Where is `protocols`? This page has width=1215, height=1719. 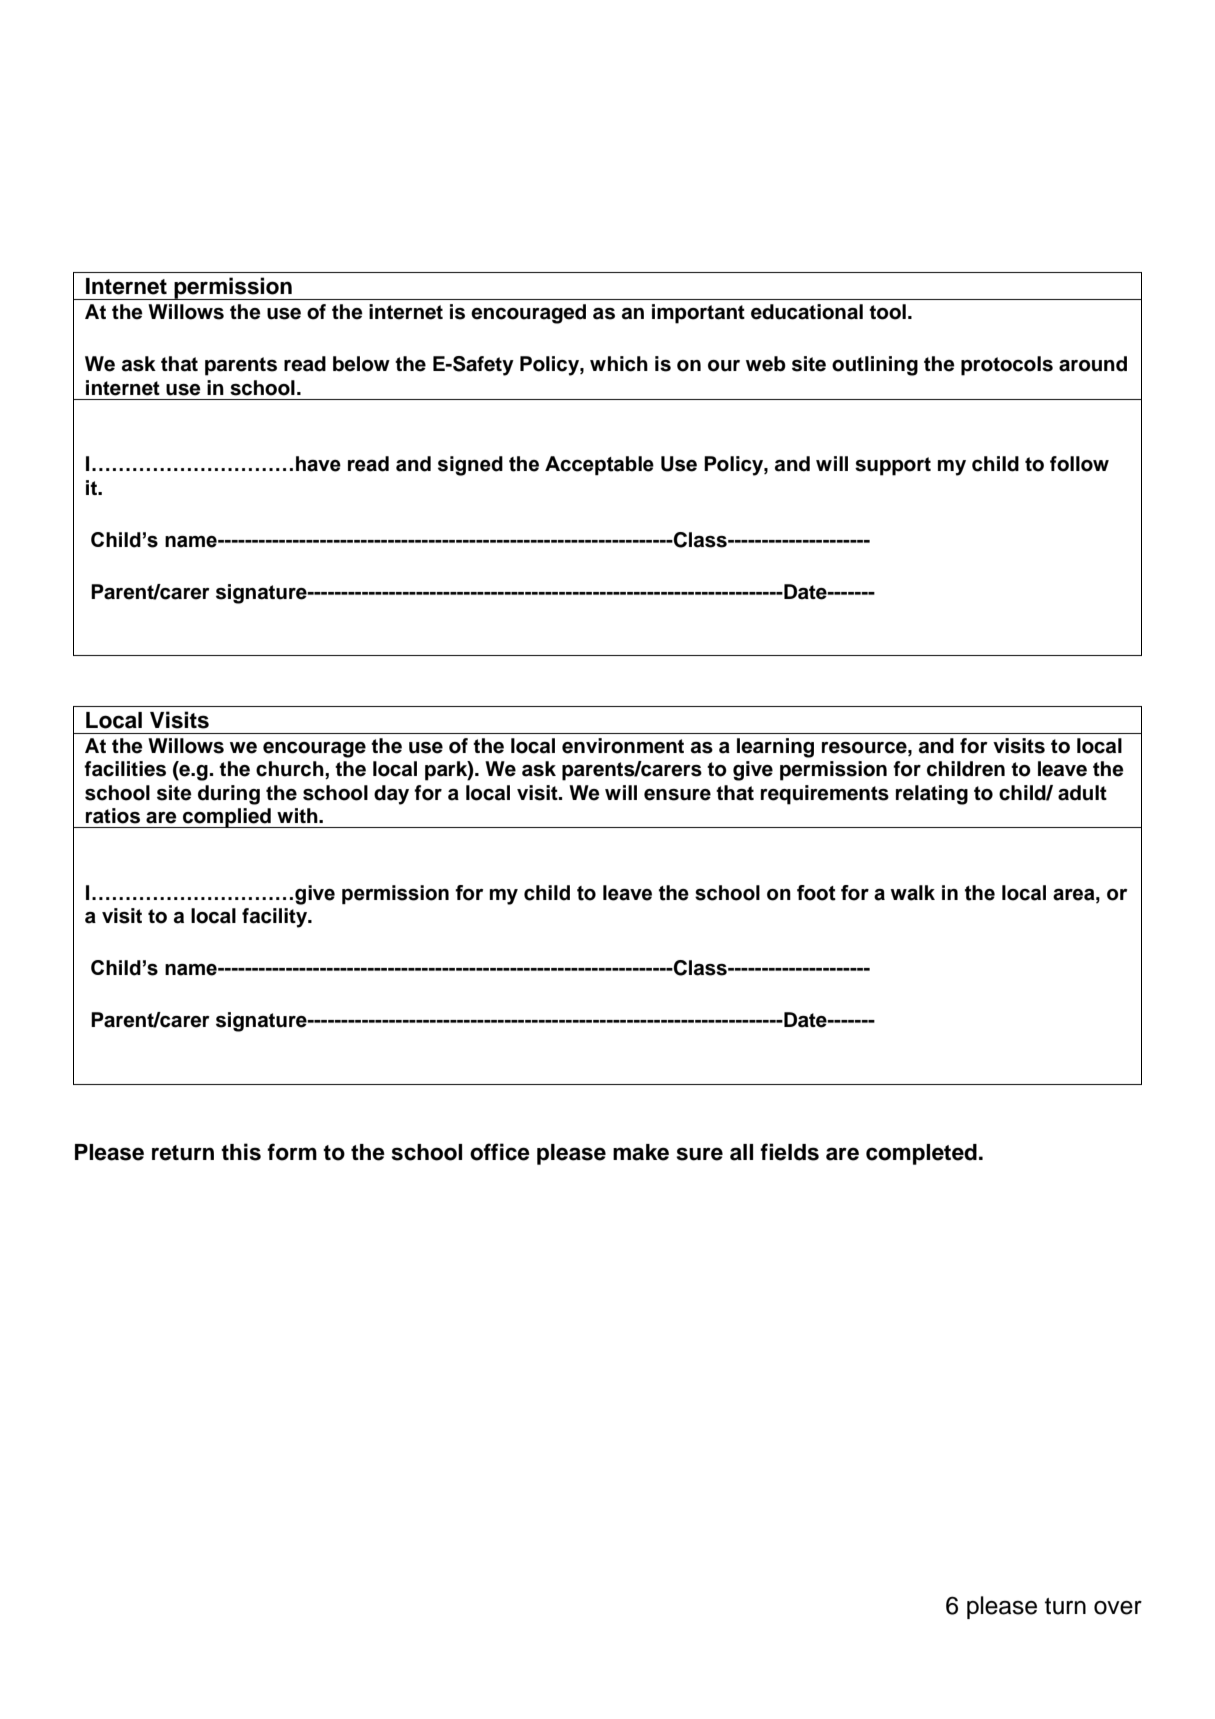
protocols is located at coordinates (1007, 366).
